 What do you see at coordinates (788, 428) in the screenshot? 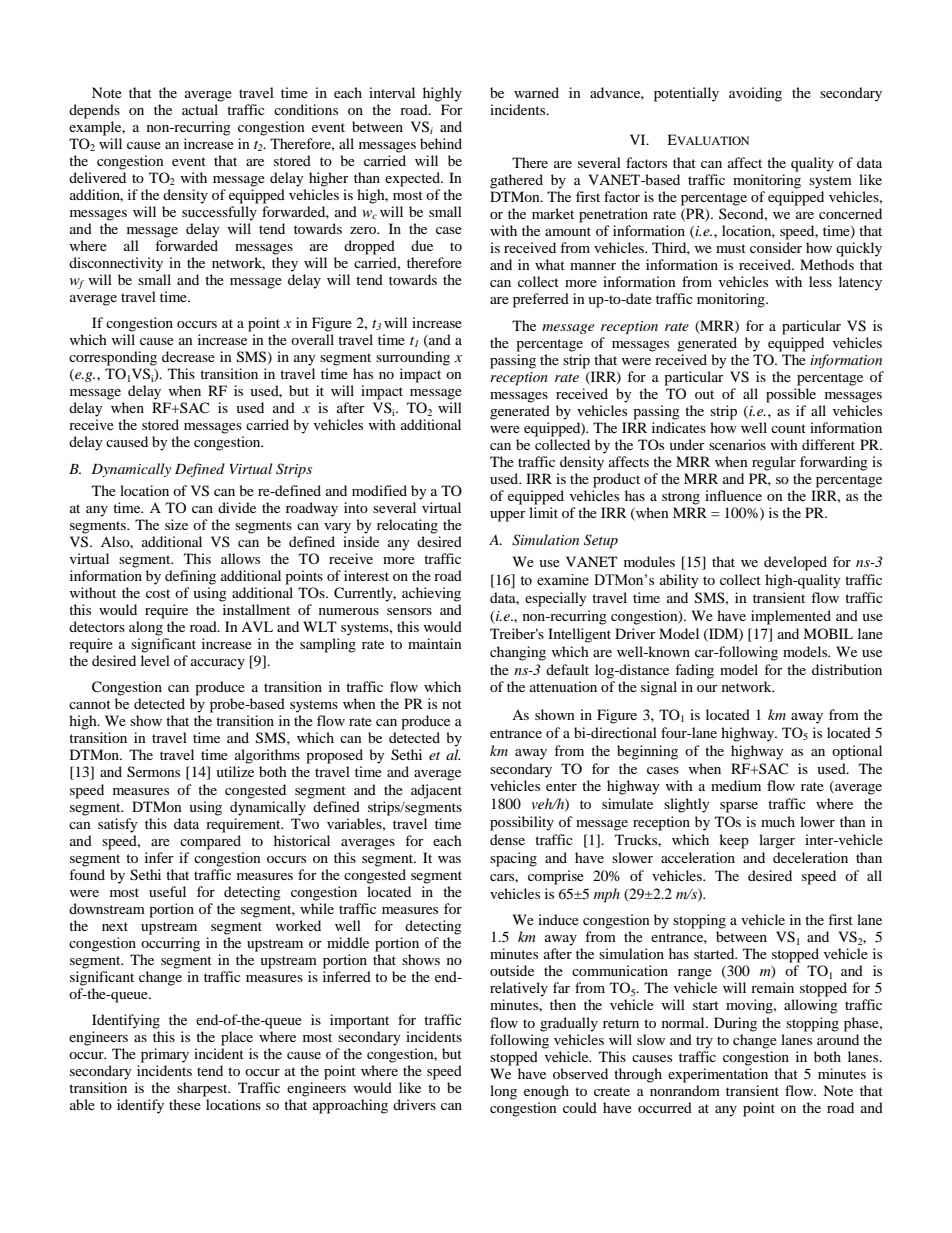
I see `count` at bounding box center [788, 428].
